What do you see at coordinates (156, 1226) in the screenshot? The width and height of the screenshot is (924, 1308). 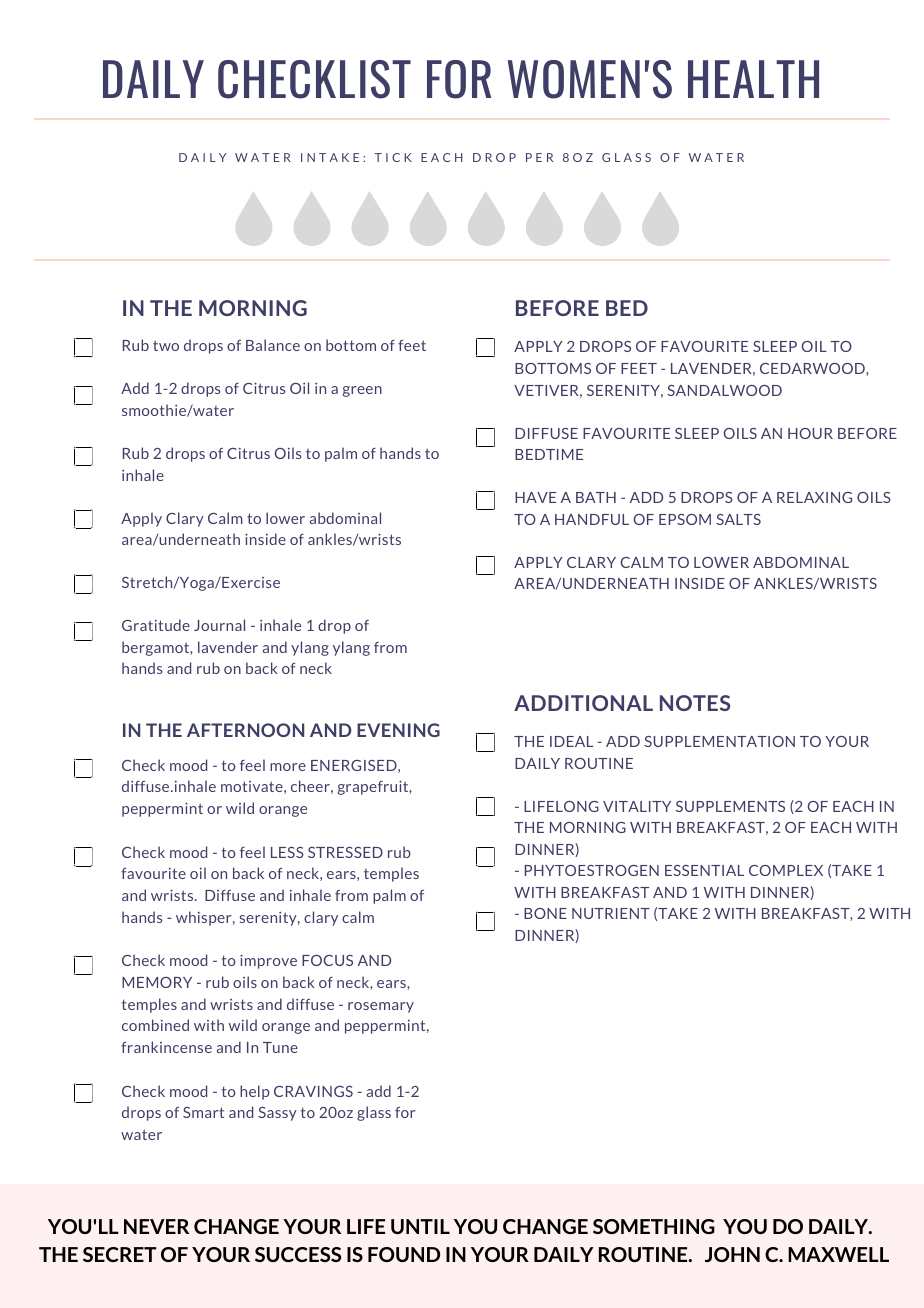 I see `NEVER` at bounding box center [156, 1226].
